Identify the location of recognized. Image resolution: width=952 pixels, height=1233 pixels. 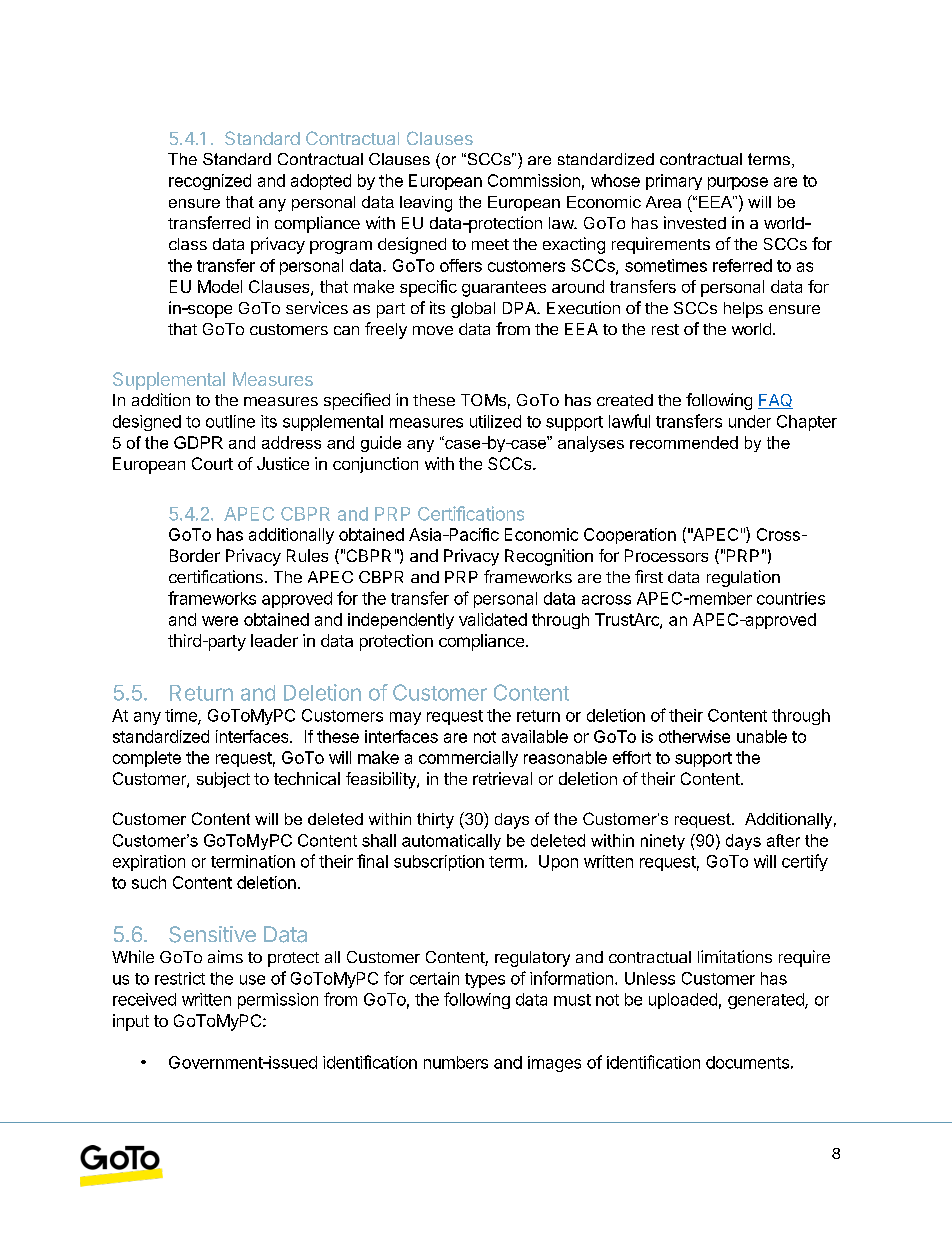
(210, 182).
